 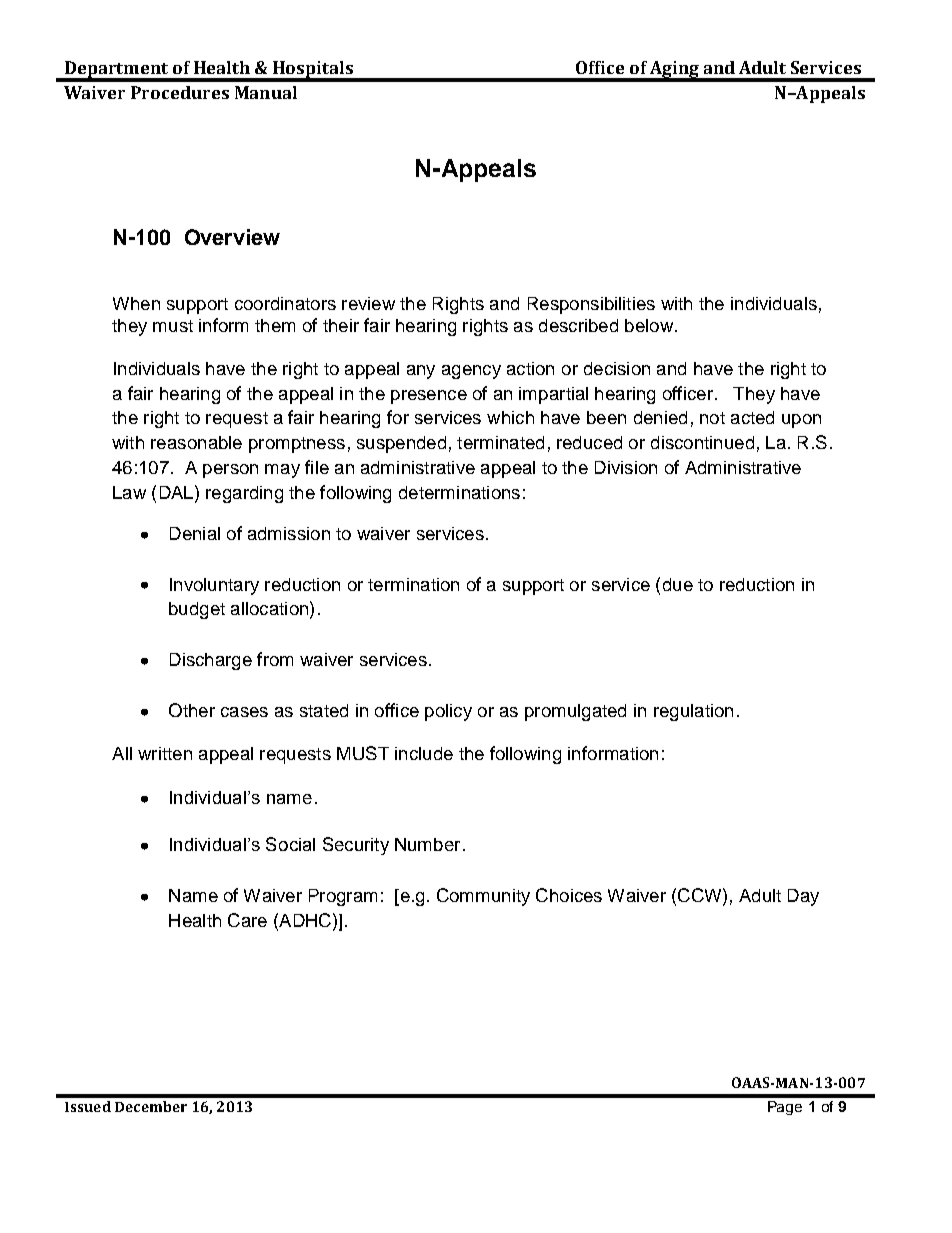 What do you see at coordinates (702, 442) in the screenshot?
I see `discontinued` at bounding box center [702, 442].
